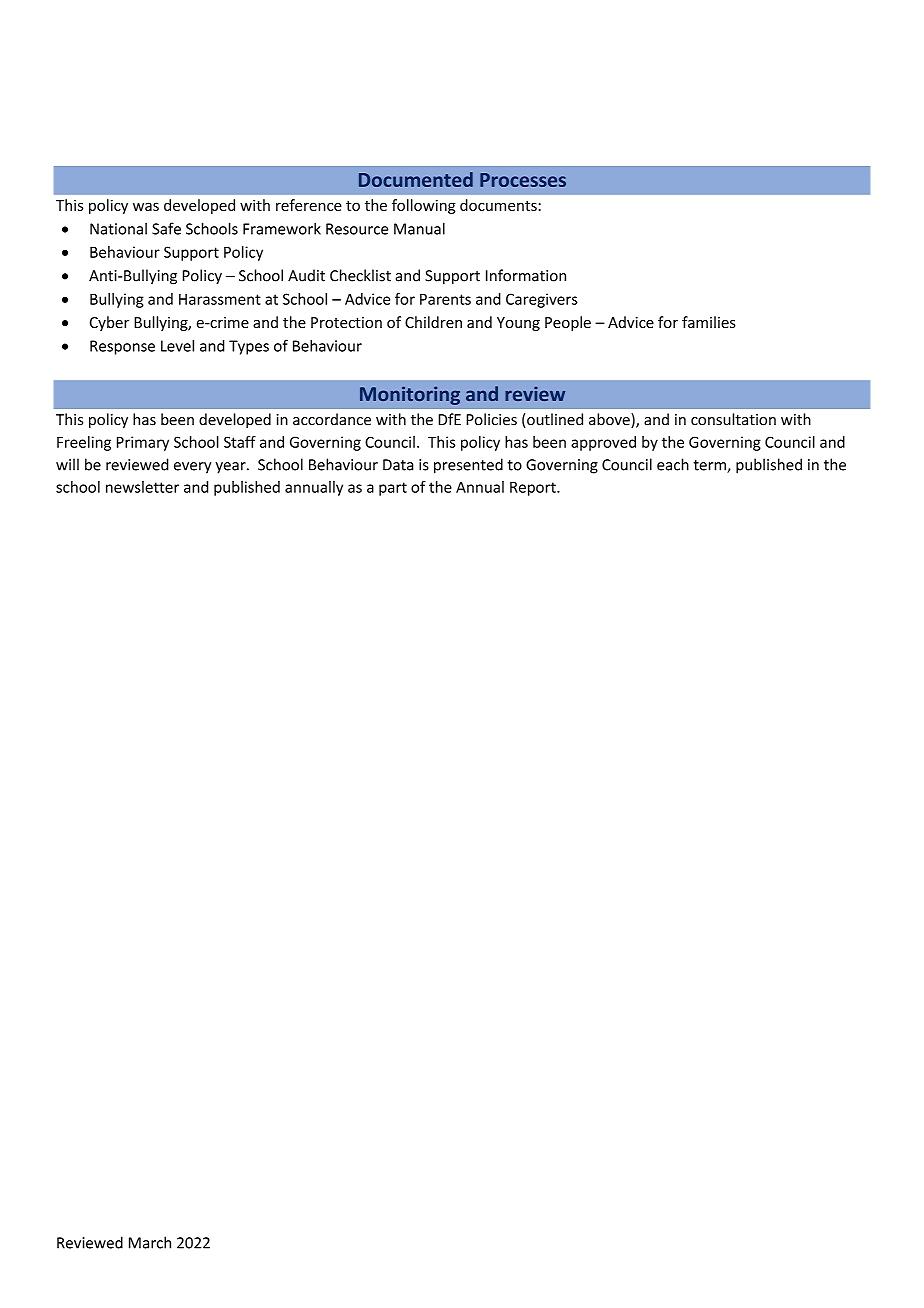 The height and width of the screenshot is (1308, 924). Describe the element at coordinates (393, 489) in the screenshot. I see `part` at that location.
